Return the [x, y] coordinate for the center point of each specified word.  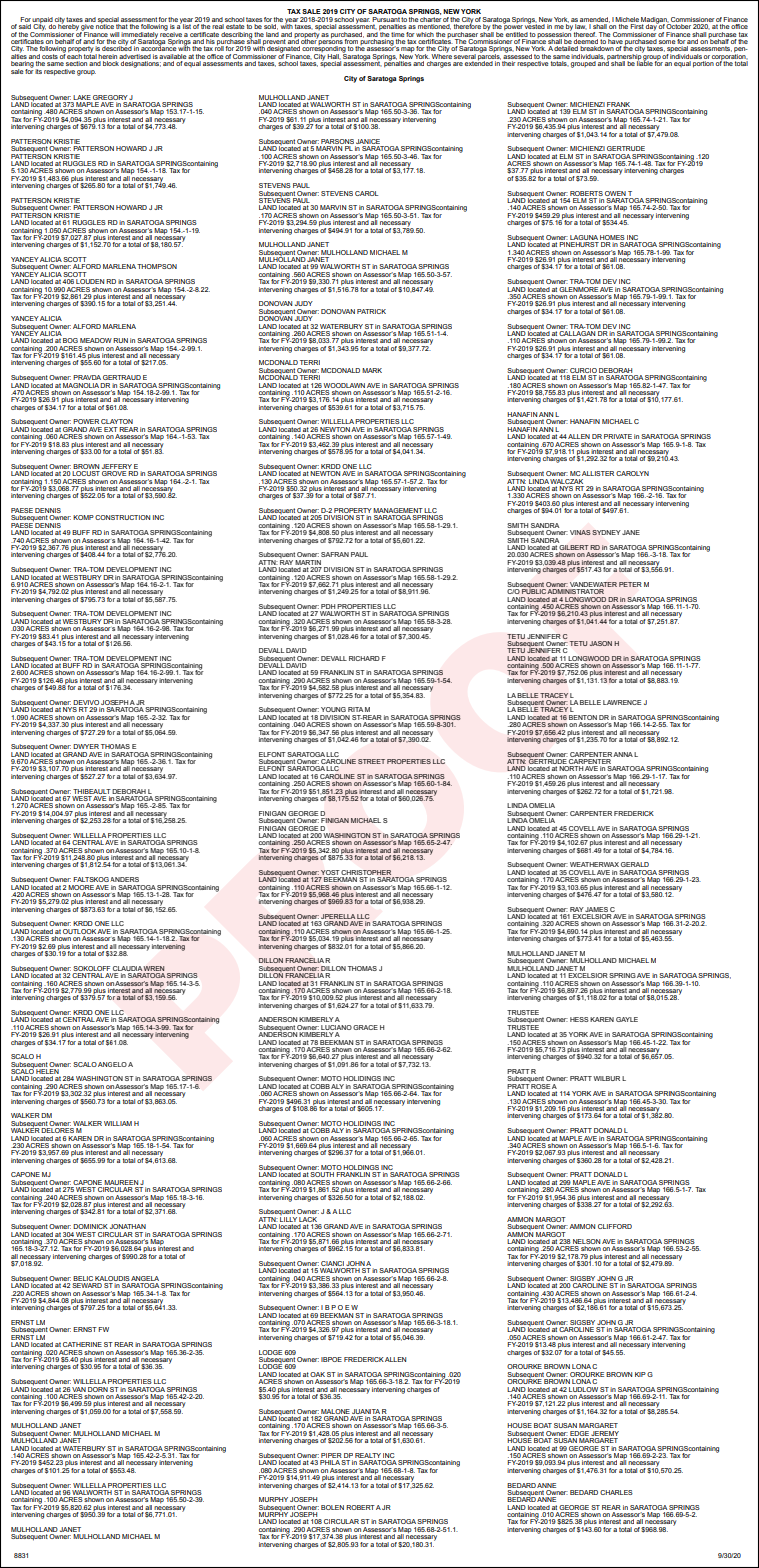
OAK [317, 1374]
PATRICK [371, 311]
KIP [640, 1374]
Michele [627, 19]
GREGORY [110, 97]
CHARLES [616, 1492]
